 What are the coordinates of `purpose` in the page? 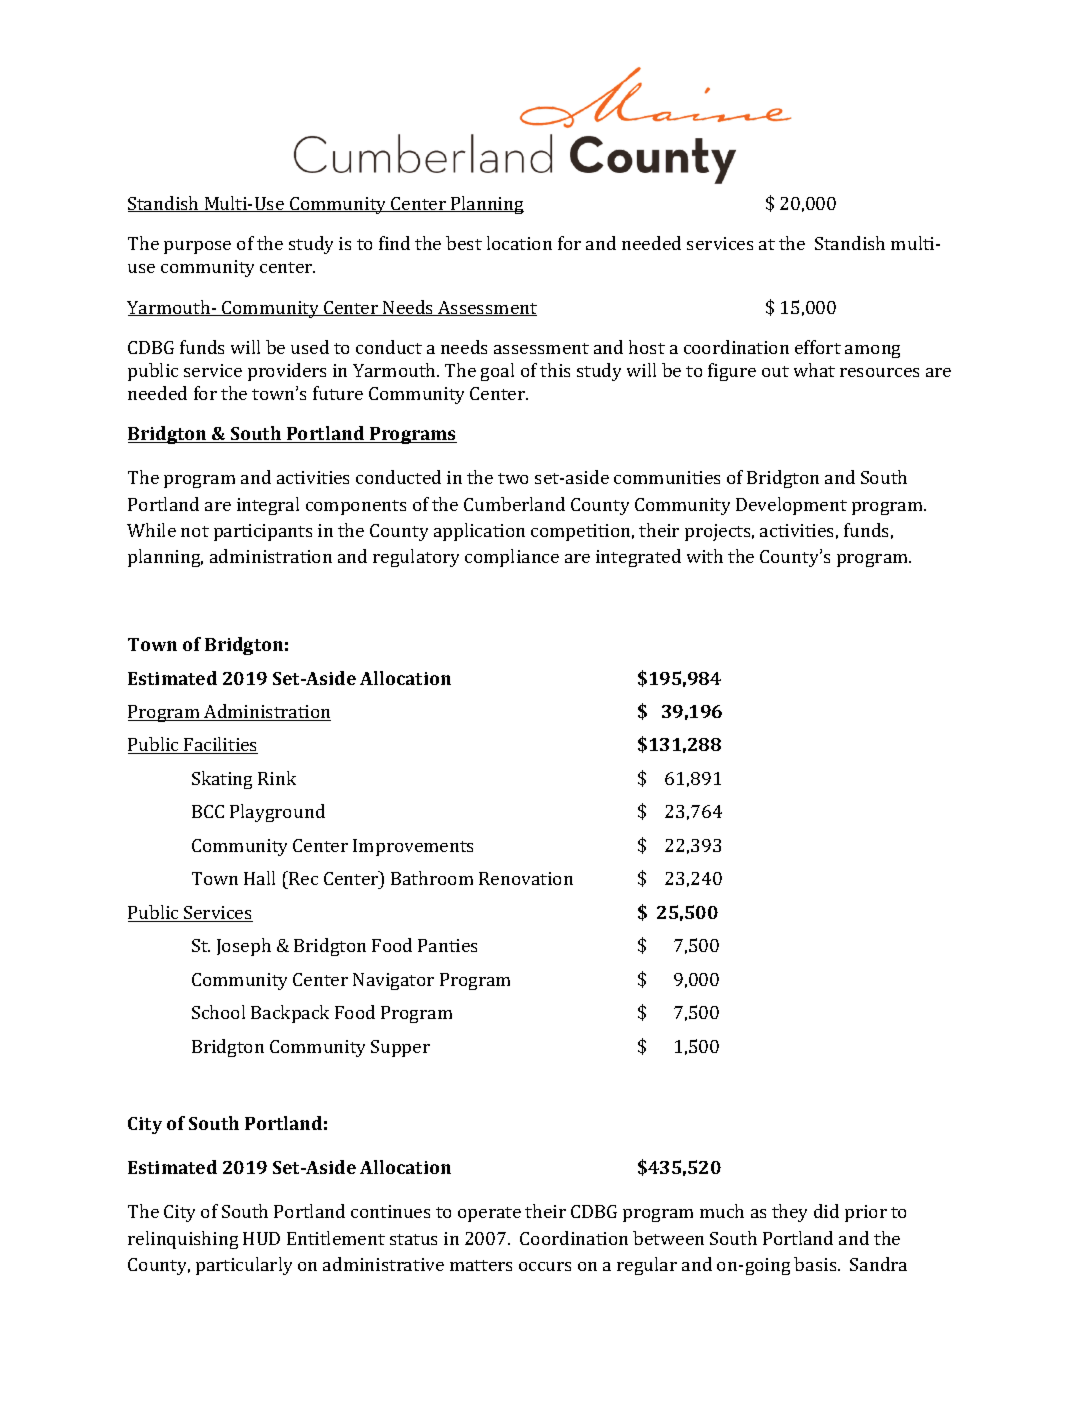 It's located at (197, 247).
